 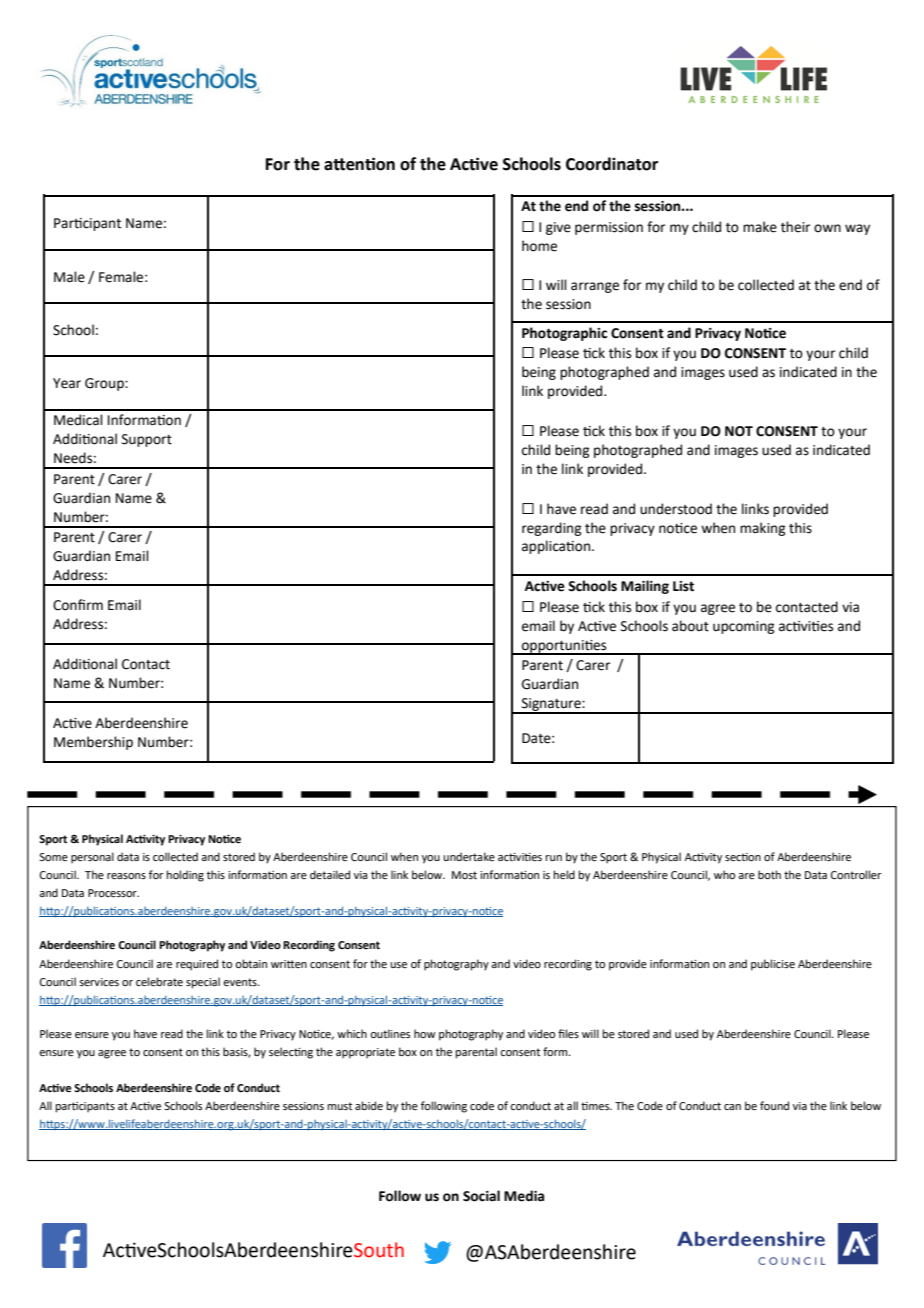 What do you see at coordinates (93, 743) in the page?
I see `Membership` at bounding box center [93, 743].
